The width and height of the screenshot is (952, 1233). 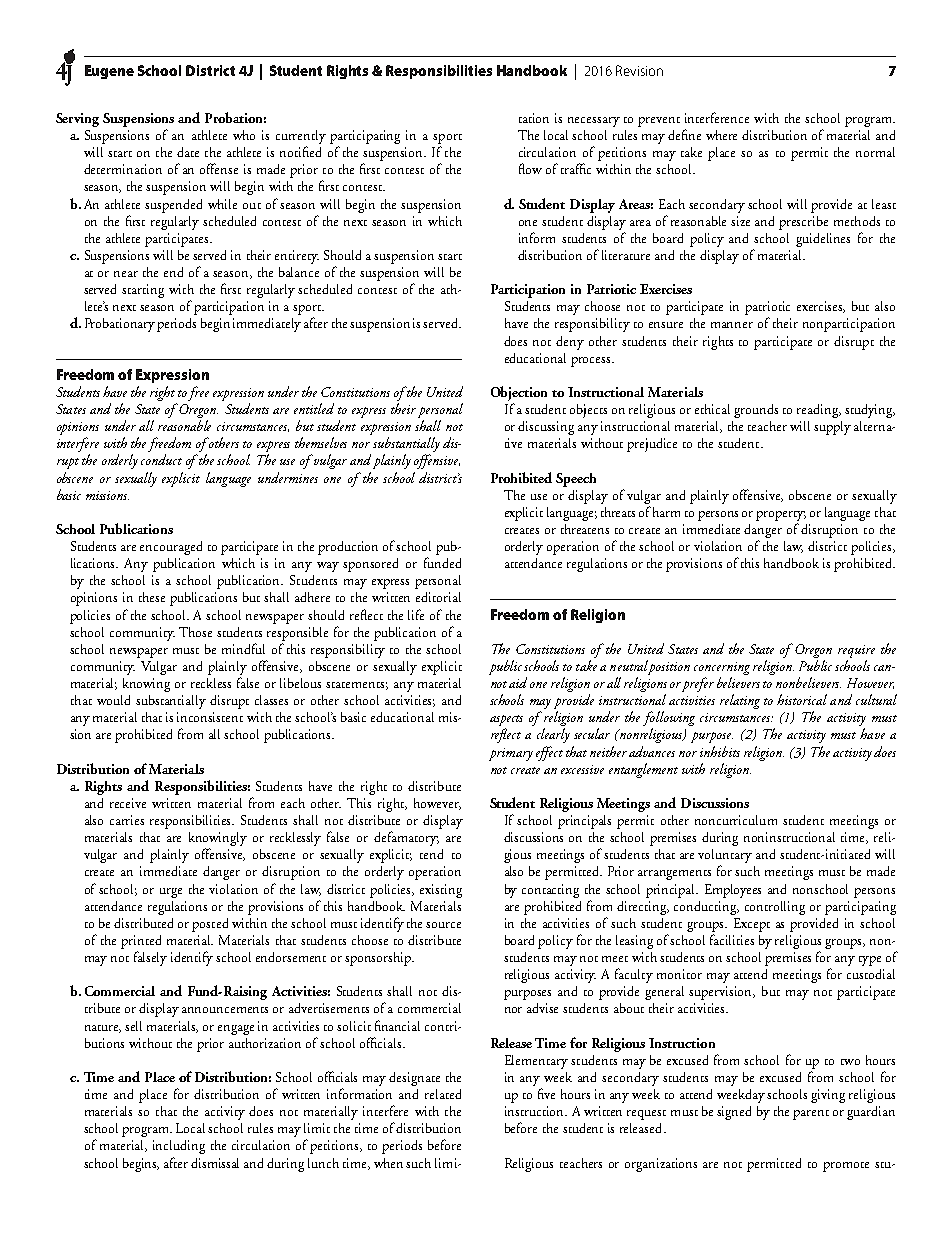 I want to click on supply, so click(x=832, y=428).
